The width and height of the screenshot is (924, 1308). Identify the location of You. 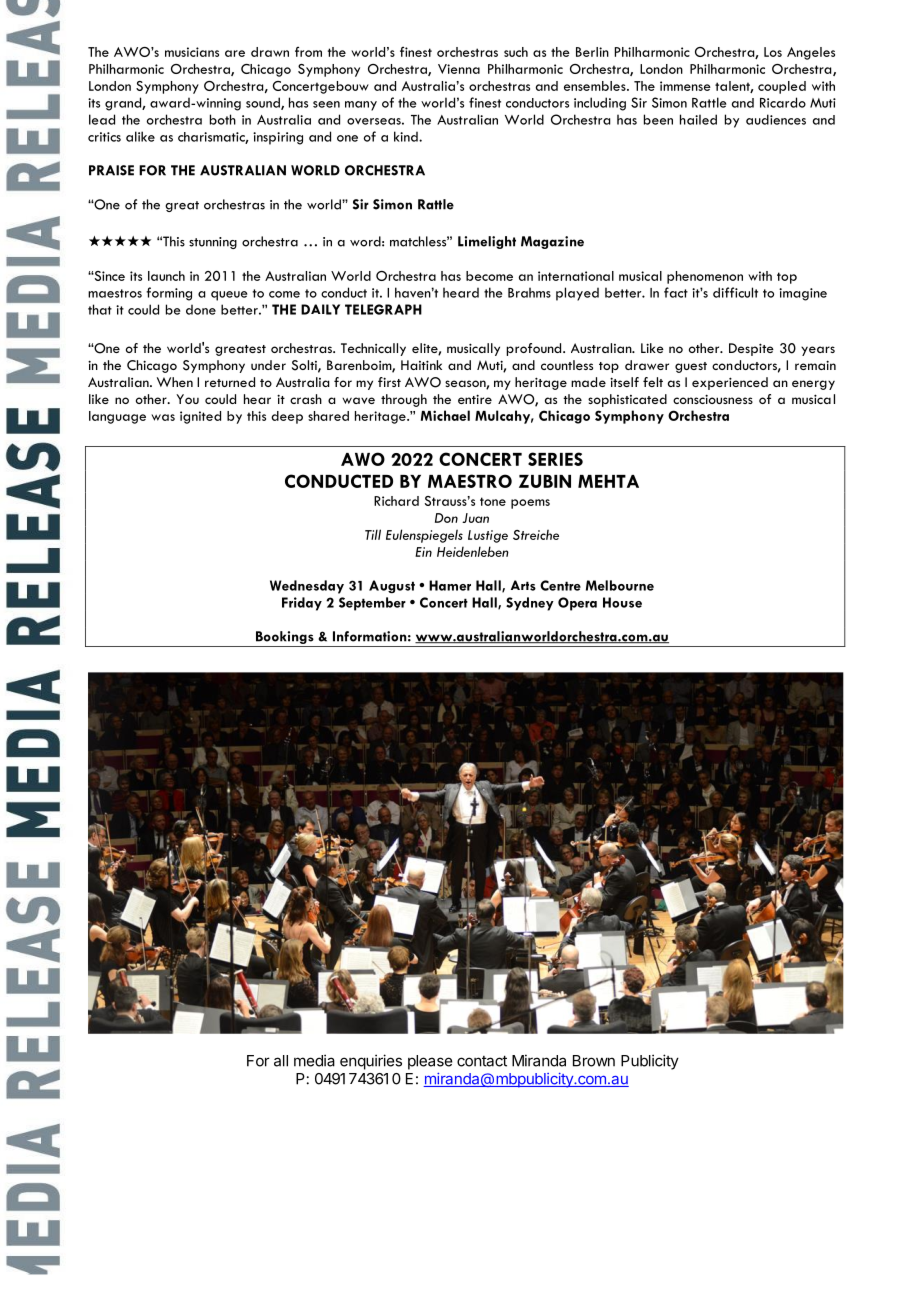
(187, 399).
